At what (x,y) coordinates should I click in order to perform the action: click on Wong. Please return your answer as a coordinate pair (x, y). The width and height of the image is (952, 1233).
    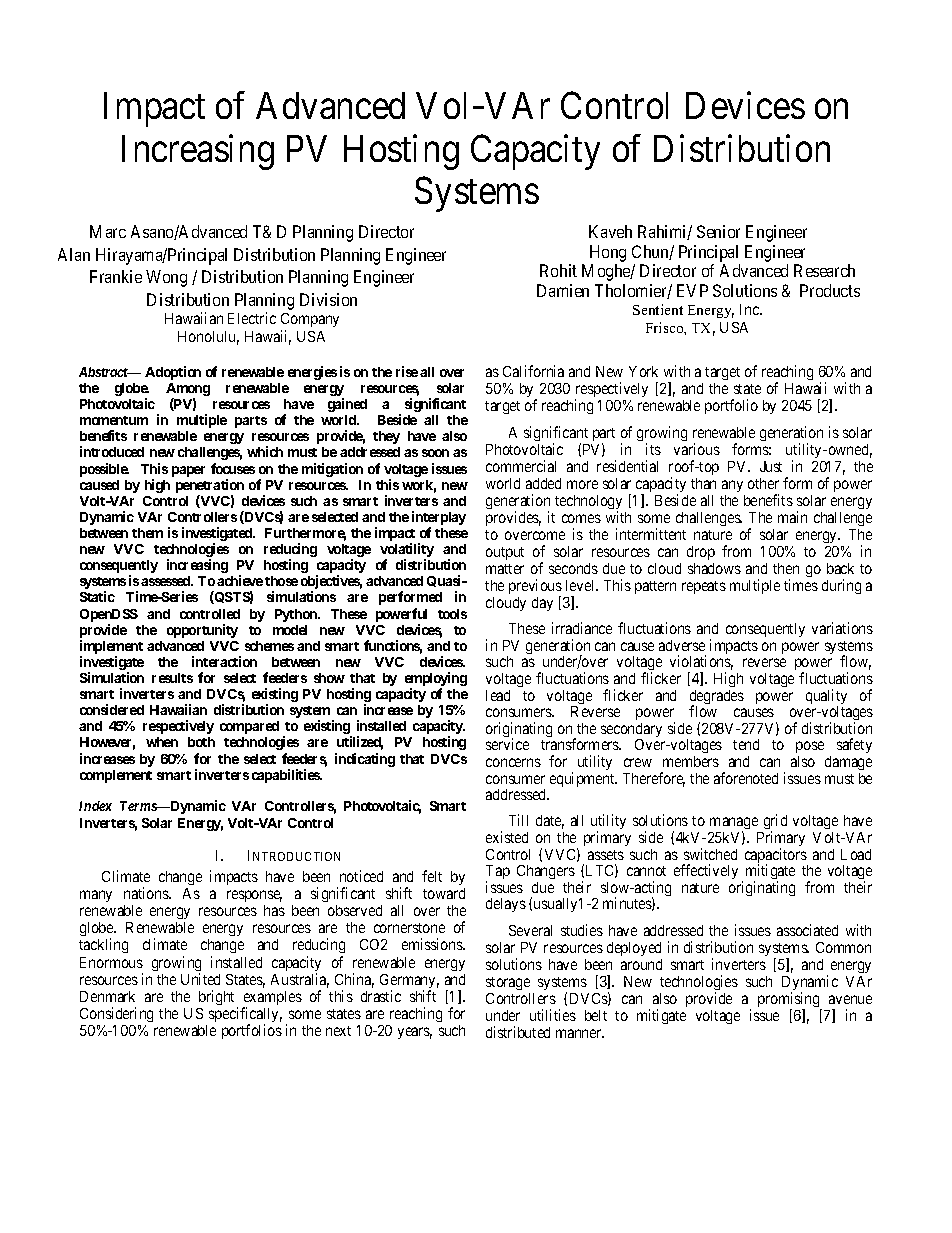
    Looking at the image, I should click on (166, 278).
